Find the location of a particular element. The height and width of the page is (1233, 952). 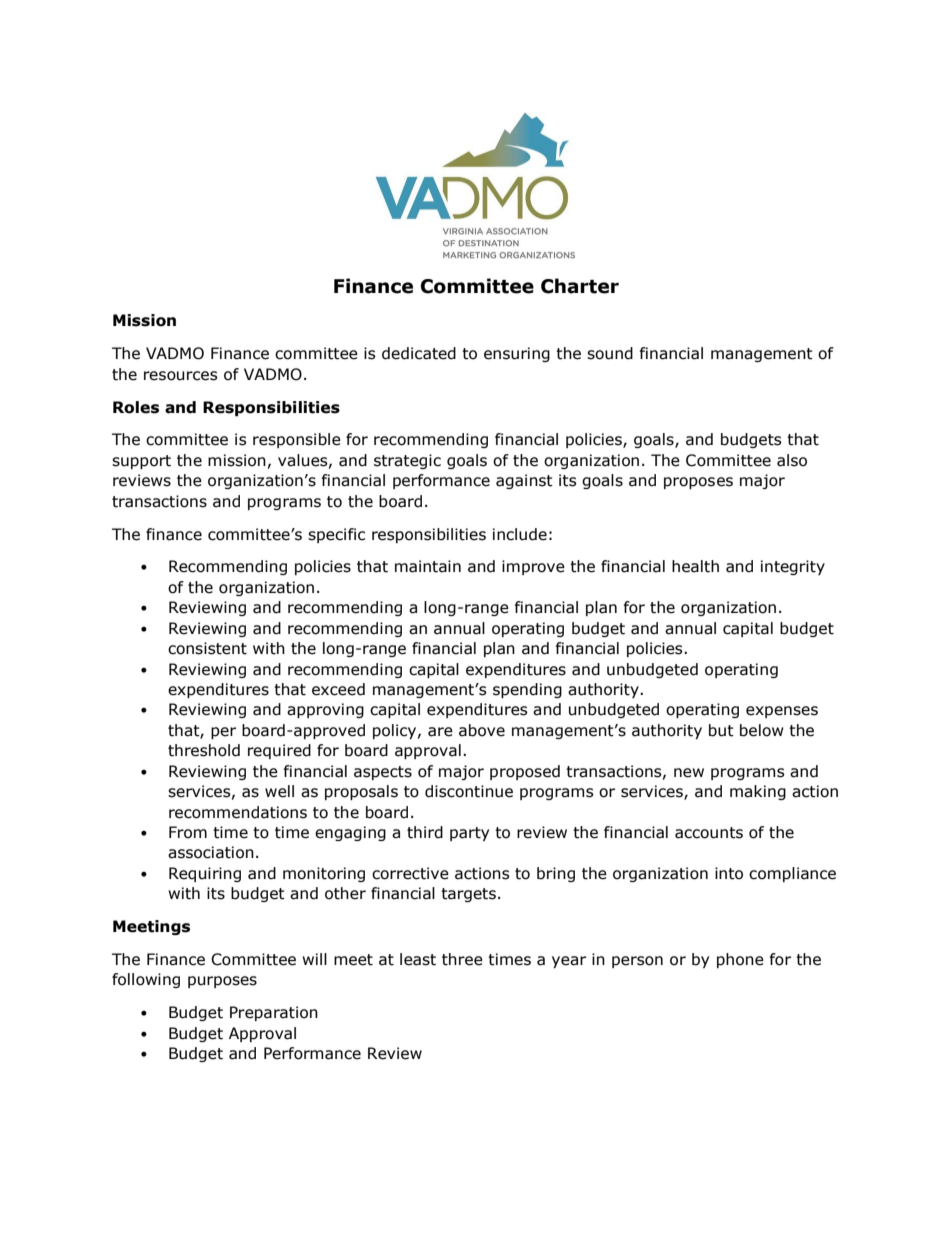

but is located at coordinates (721, 730).
